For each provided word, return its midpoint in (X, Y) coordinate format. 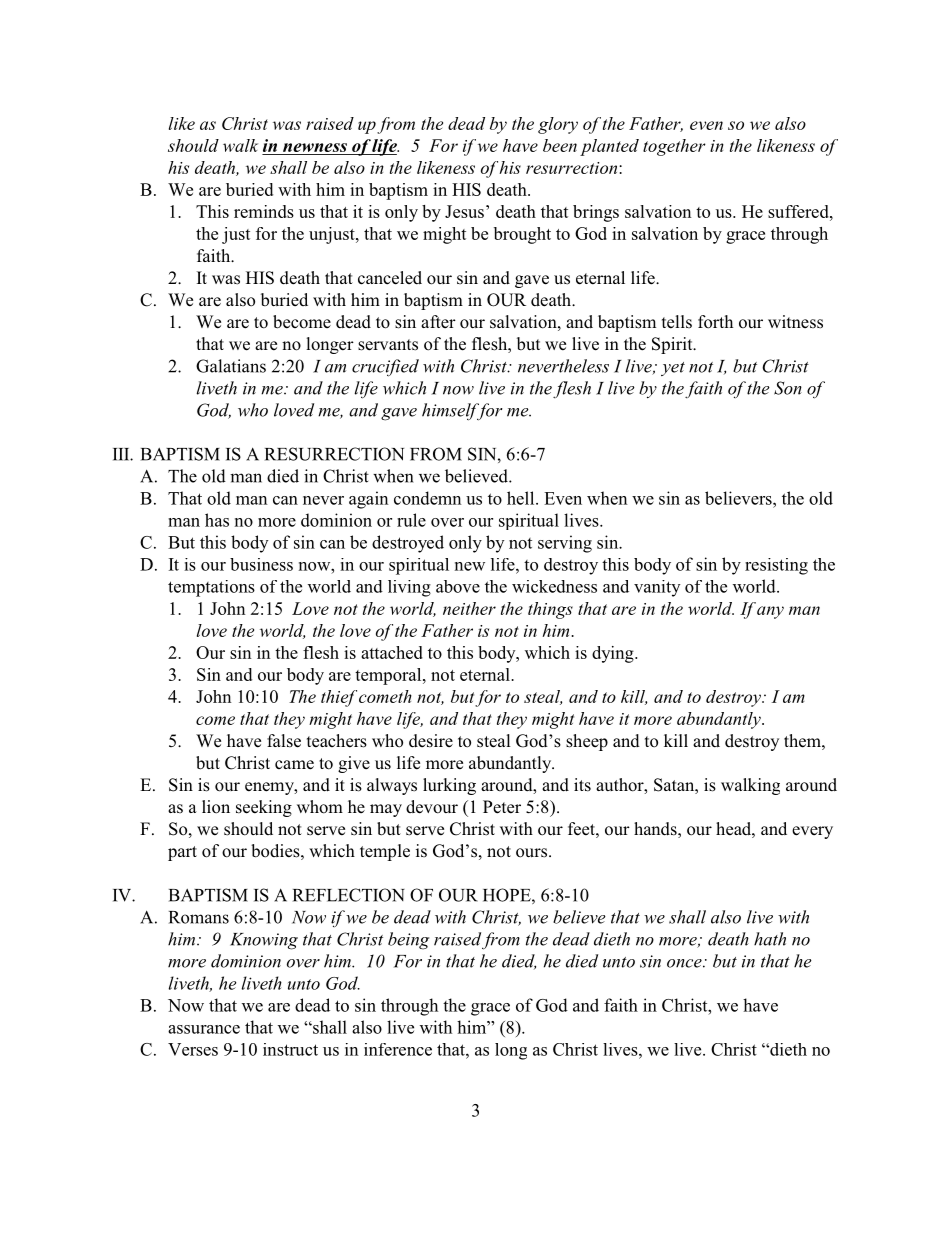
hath (770, 939)
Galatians (231, 366)
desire (431, 741)
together (674, 147)
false (284, 741)
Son (788, 388)
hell (522, 498)
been (560, 145)
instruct (290, 1049)
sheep (587, 742)
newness (315, 147)
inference (398, 1049)
